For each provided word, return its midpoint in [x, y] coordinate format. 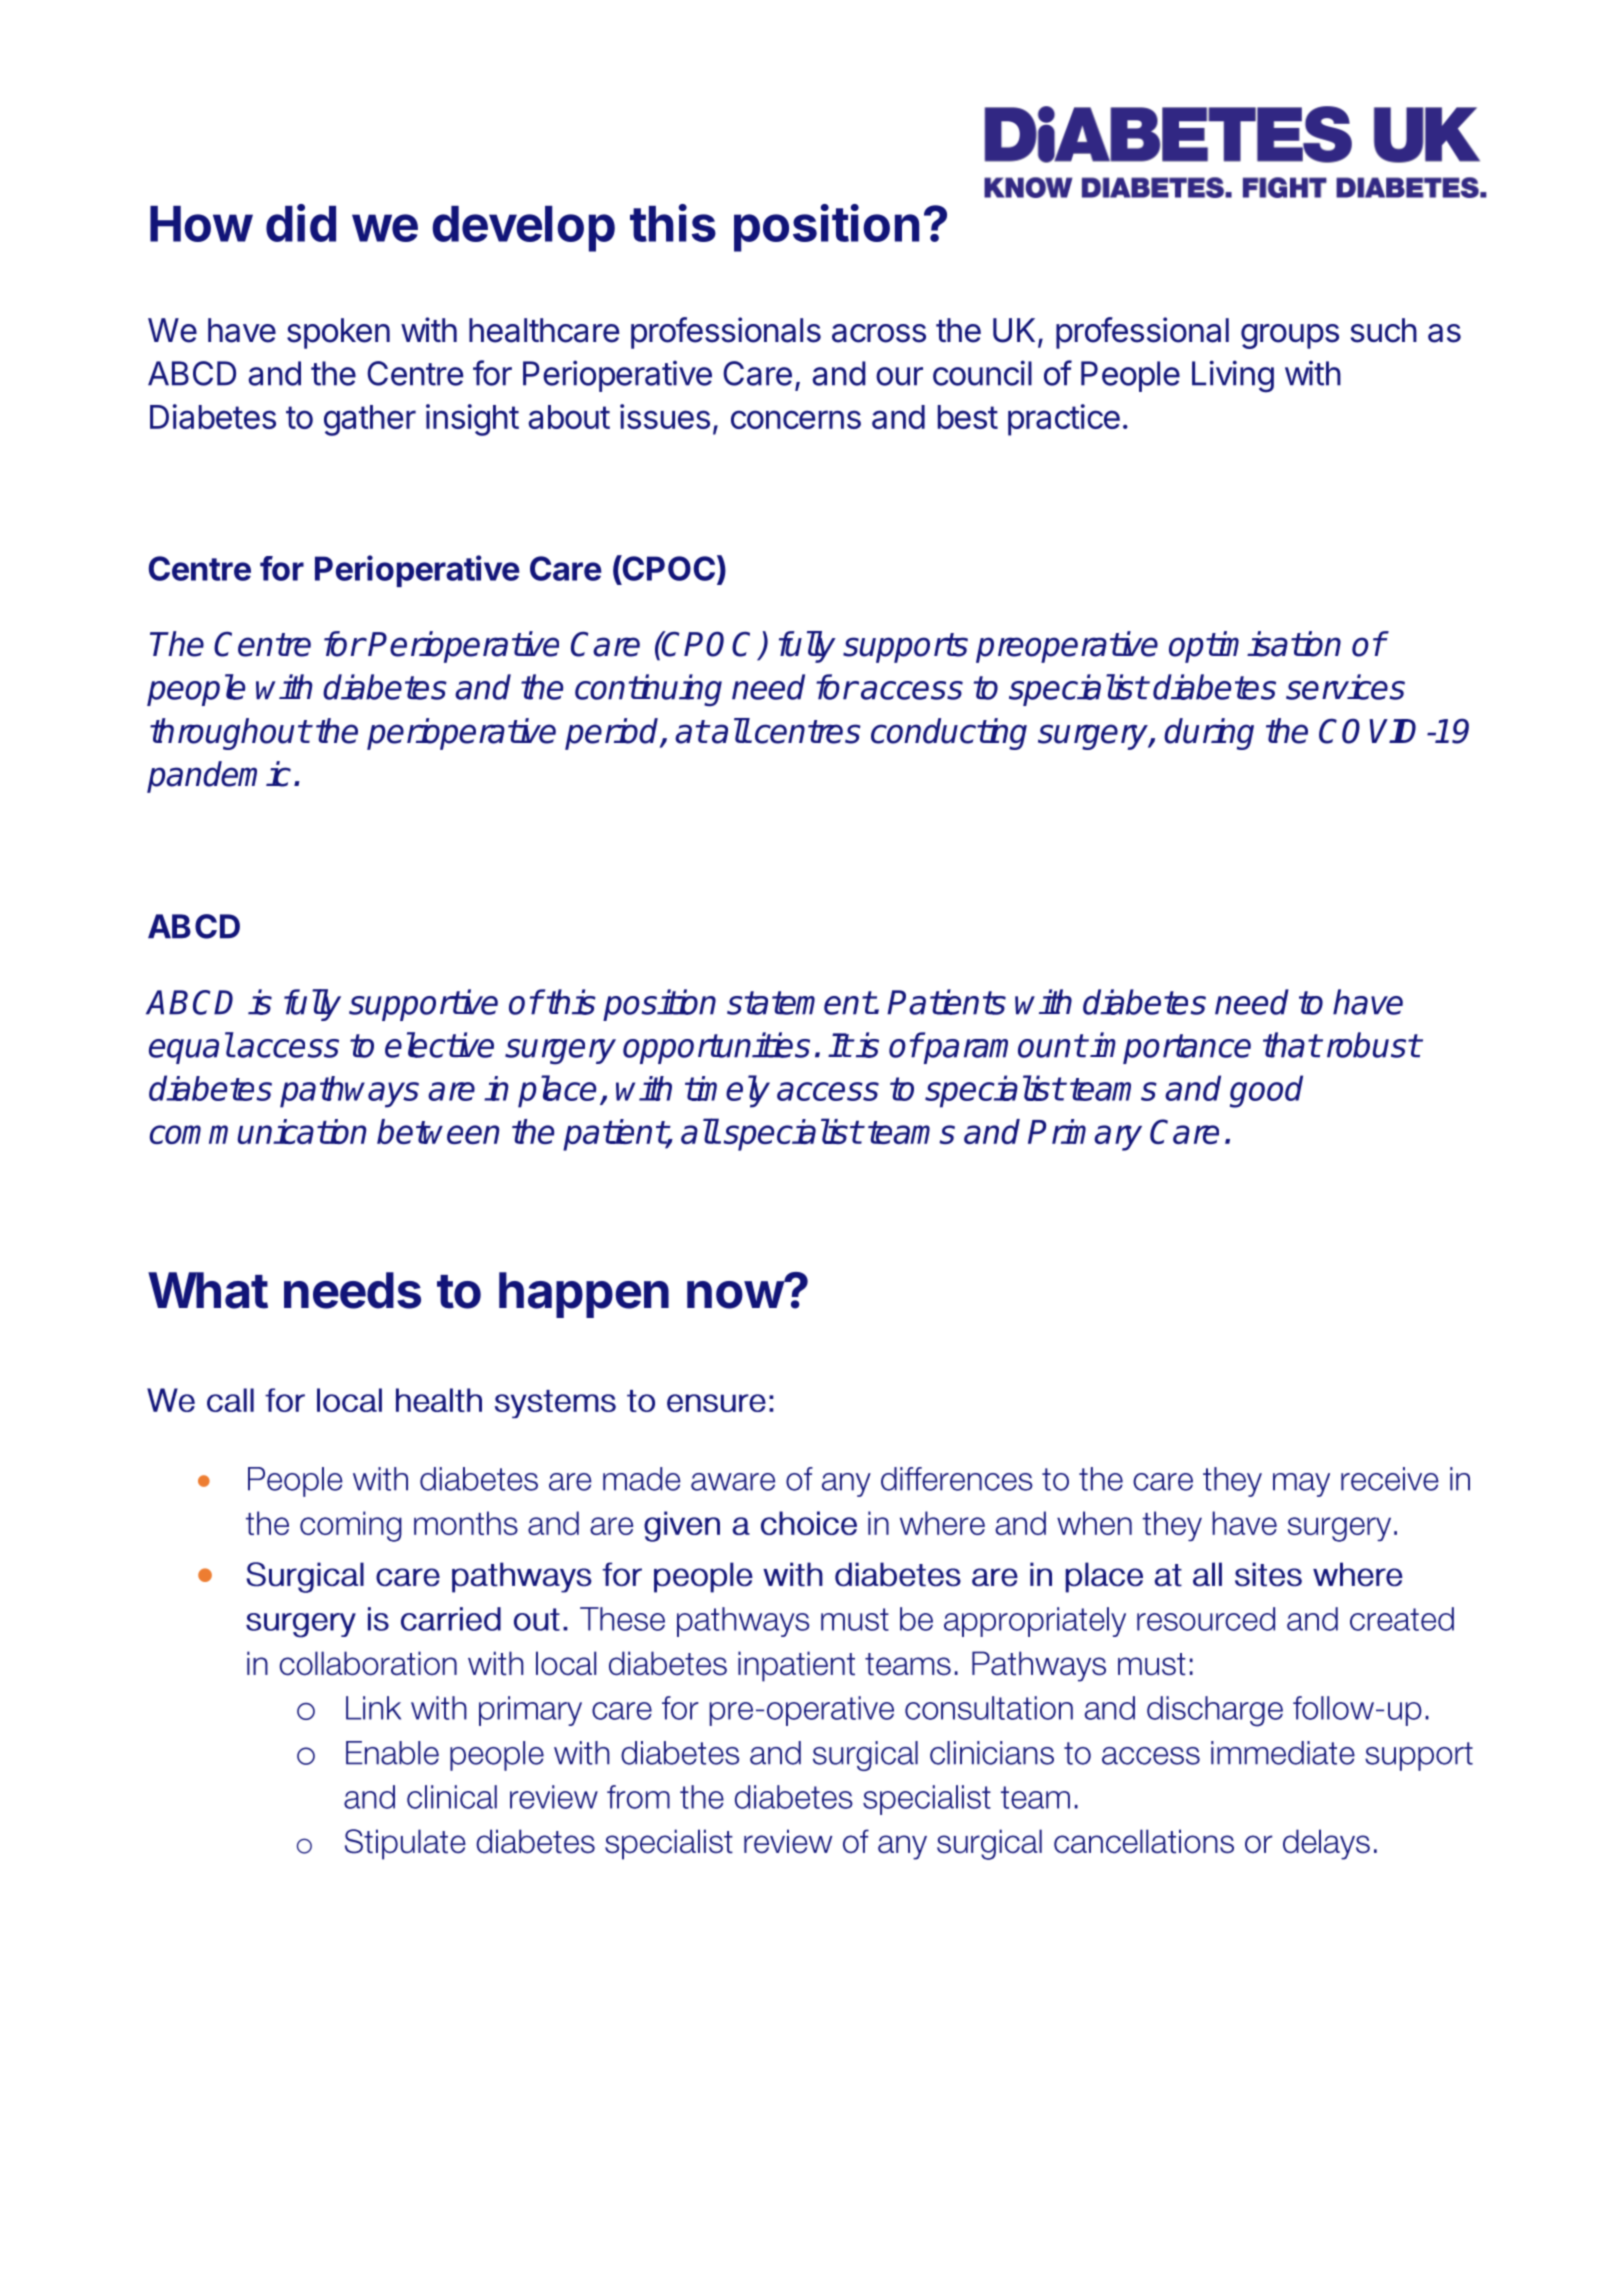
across [879, 333]
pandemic [219, 777]
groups [1290, 336]
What [208, 1290]
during [1209, 734]
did [301, 223]
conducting [949, 734]
